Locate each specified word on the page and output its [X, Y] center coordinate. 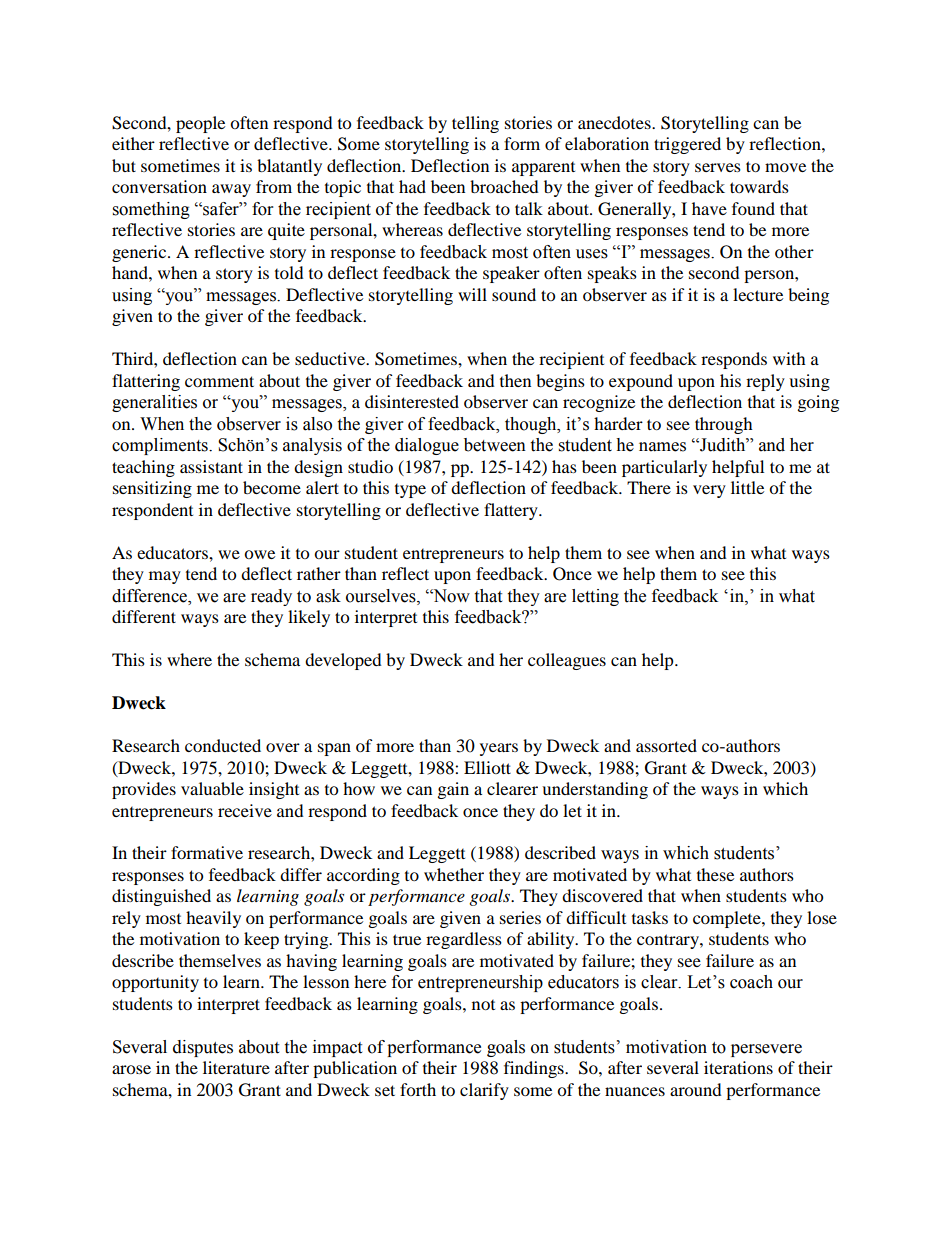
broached [504, 186]
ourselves [382, 596]
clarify [484, 1091]
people [200, 124]
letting [595, 597]
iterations [738, 1067]
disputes [203, 1048]
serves [718, 167]
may [165, 577]
